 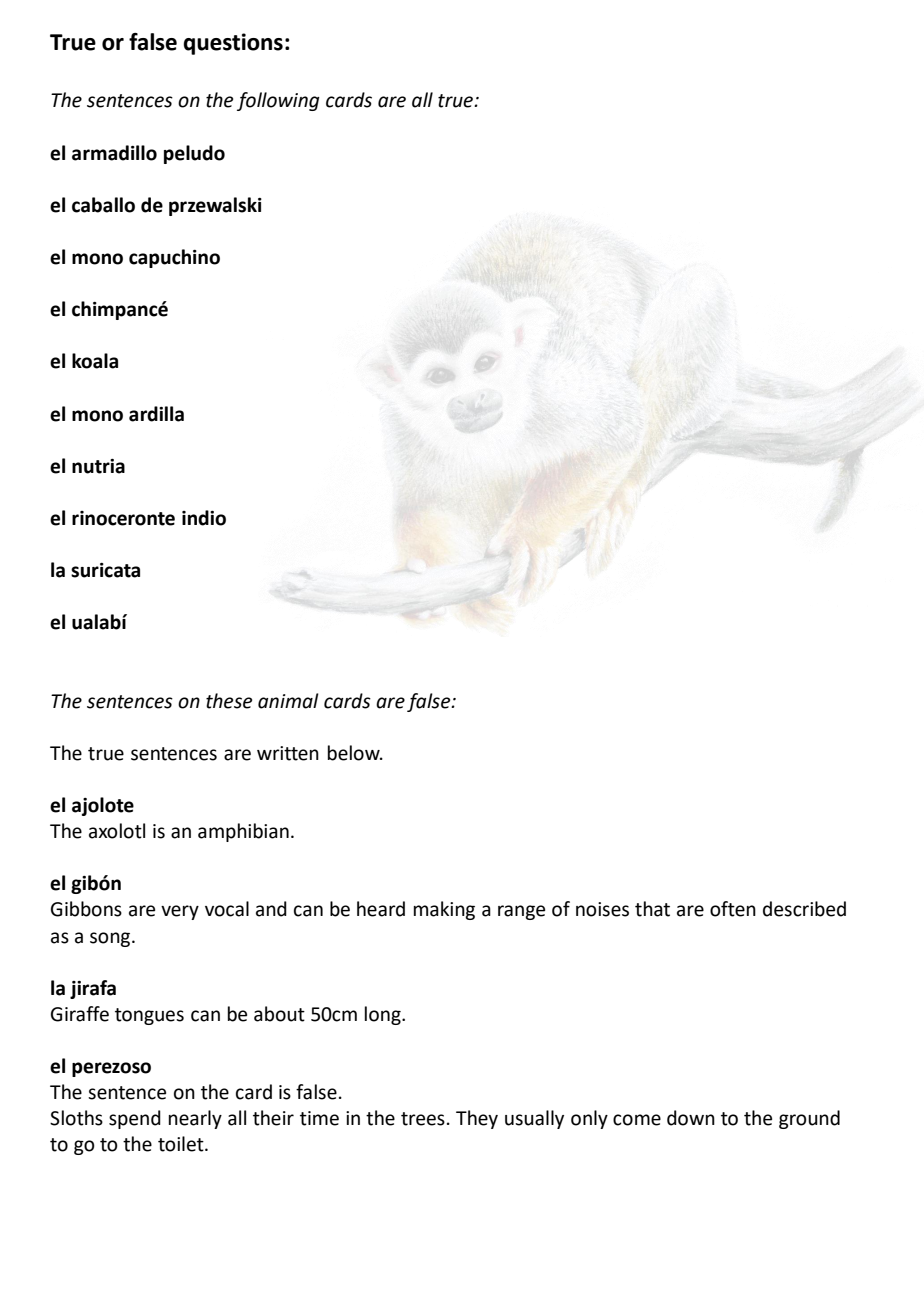 I want to click on axolotl, so click(x=117, y=831).
